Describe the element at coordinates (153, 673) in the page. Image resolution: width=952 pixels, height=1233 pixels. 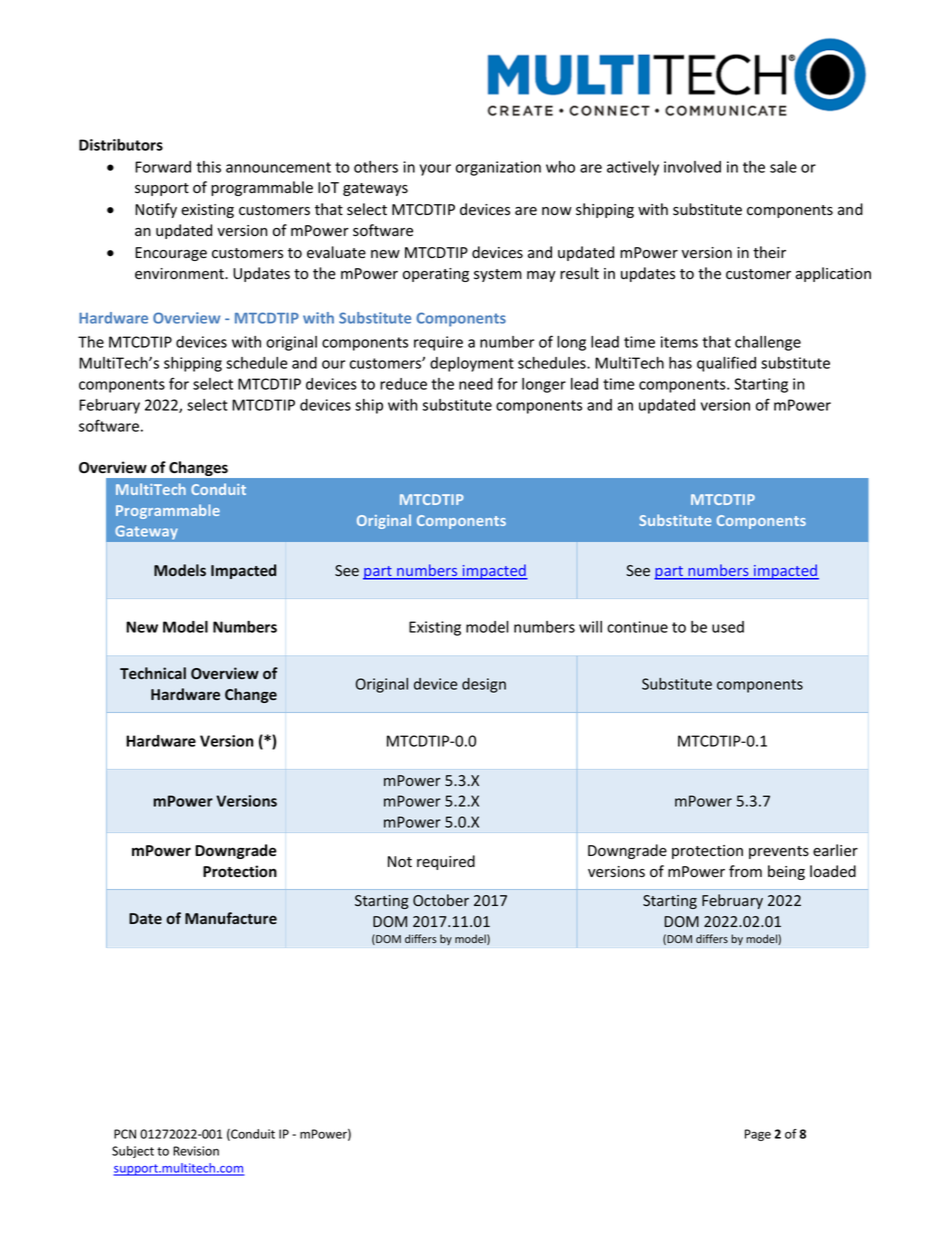
I see `Technical` at that location.
